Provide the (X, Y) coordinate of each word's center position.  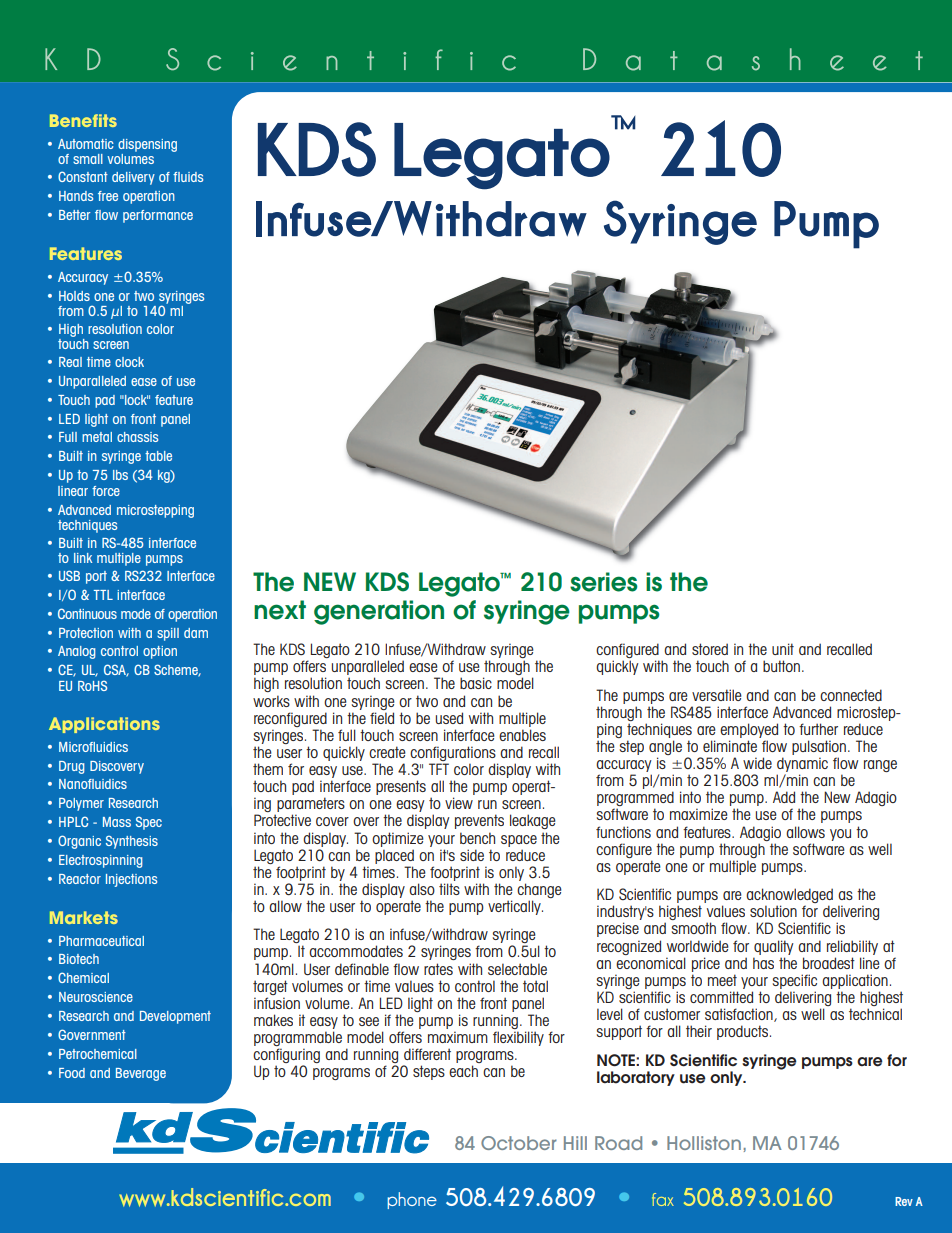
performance (158, 216)
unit (783, 649)
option (160, 652)
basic (476, 683)
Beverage (141, 1074)
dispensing (147, 145)
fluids (188, 177)
